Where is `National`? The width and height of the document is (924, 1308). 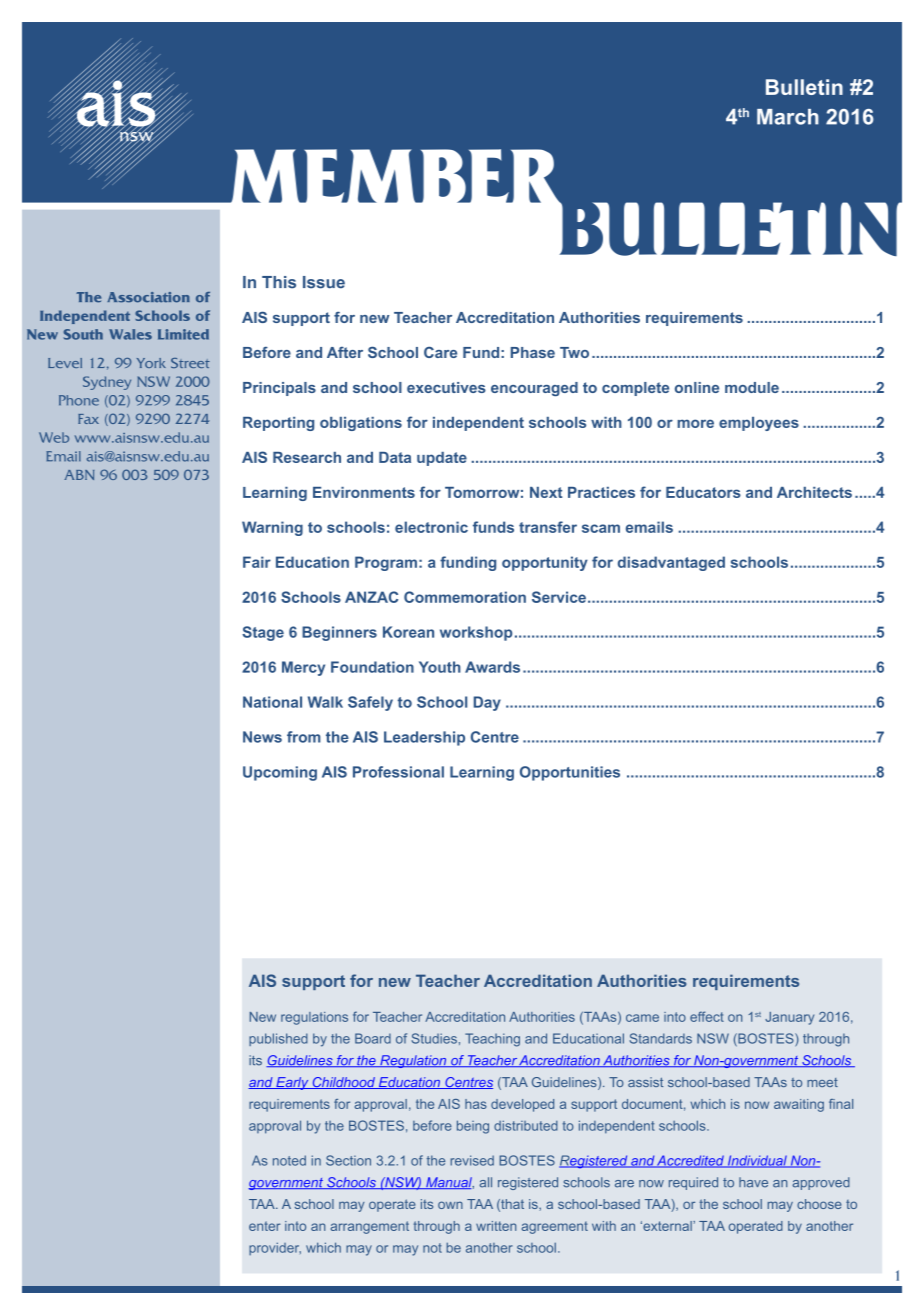 National is located at coordinates (272, 702).
